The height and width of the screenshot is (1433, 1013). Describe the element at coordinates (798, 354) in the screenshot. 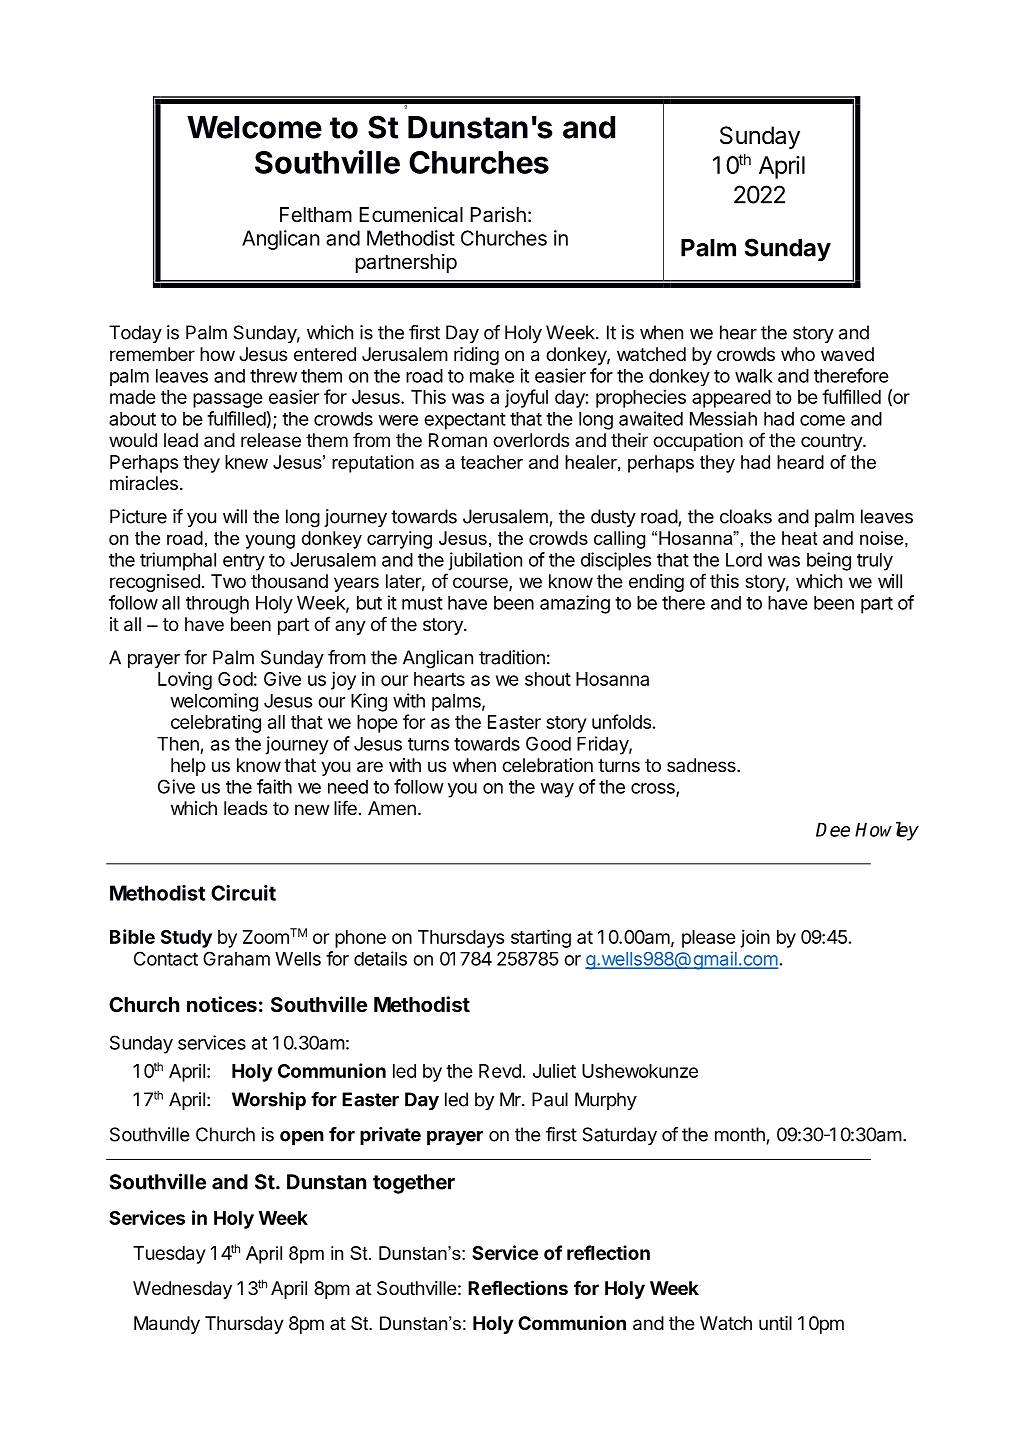

I see `who` at that location.
